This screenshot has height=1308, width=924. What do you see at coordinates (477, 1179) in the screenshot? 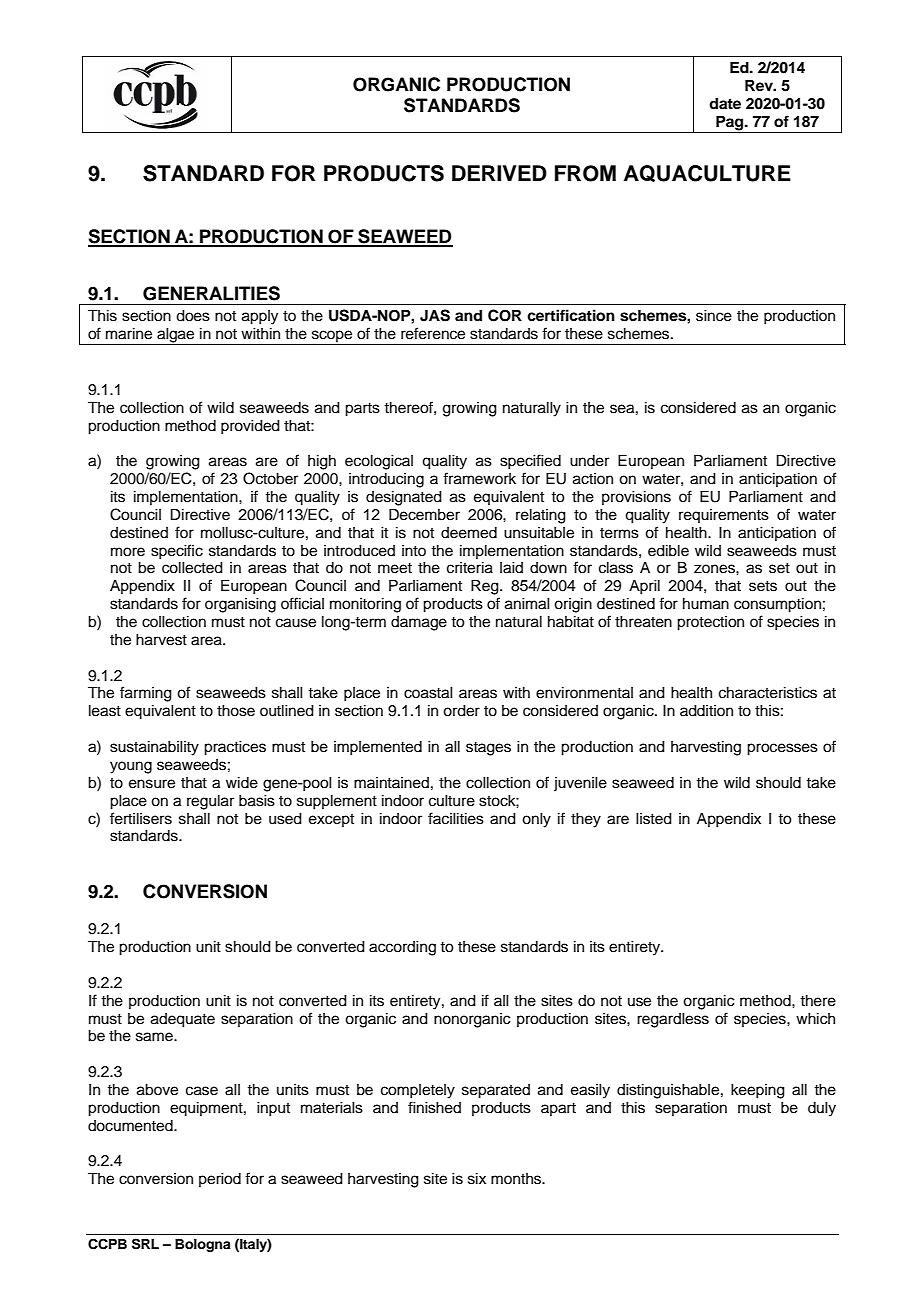
I see `six` at bounding box center [477, 1179].
